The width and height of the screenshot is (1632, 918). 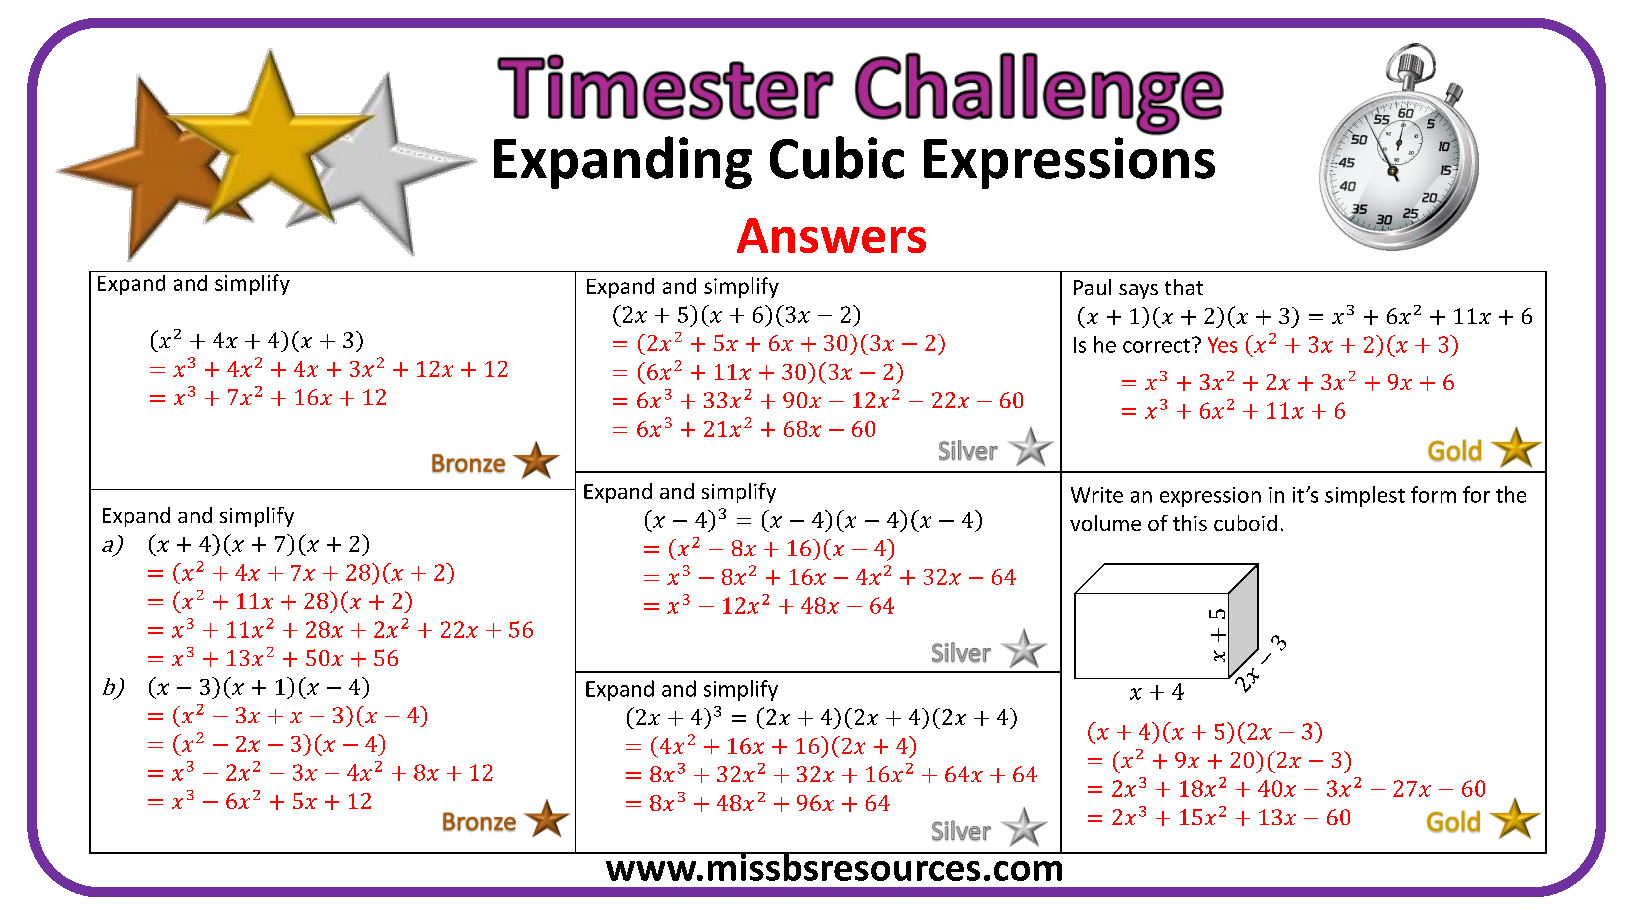 What do you see at coordinates (1158, 345) in the screenshot?
I see `correct` at bounding box center [1158, 345].
